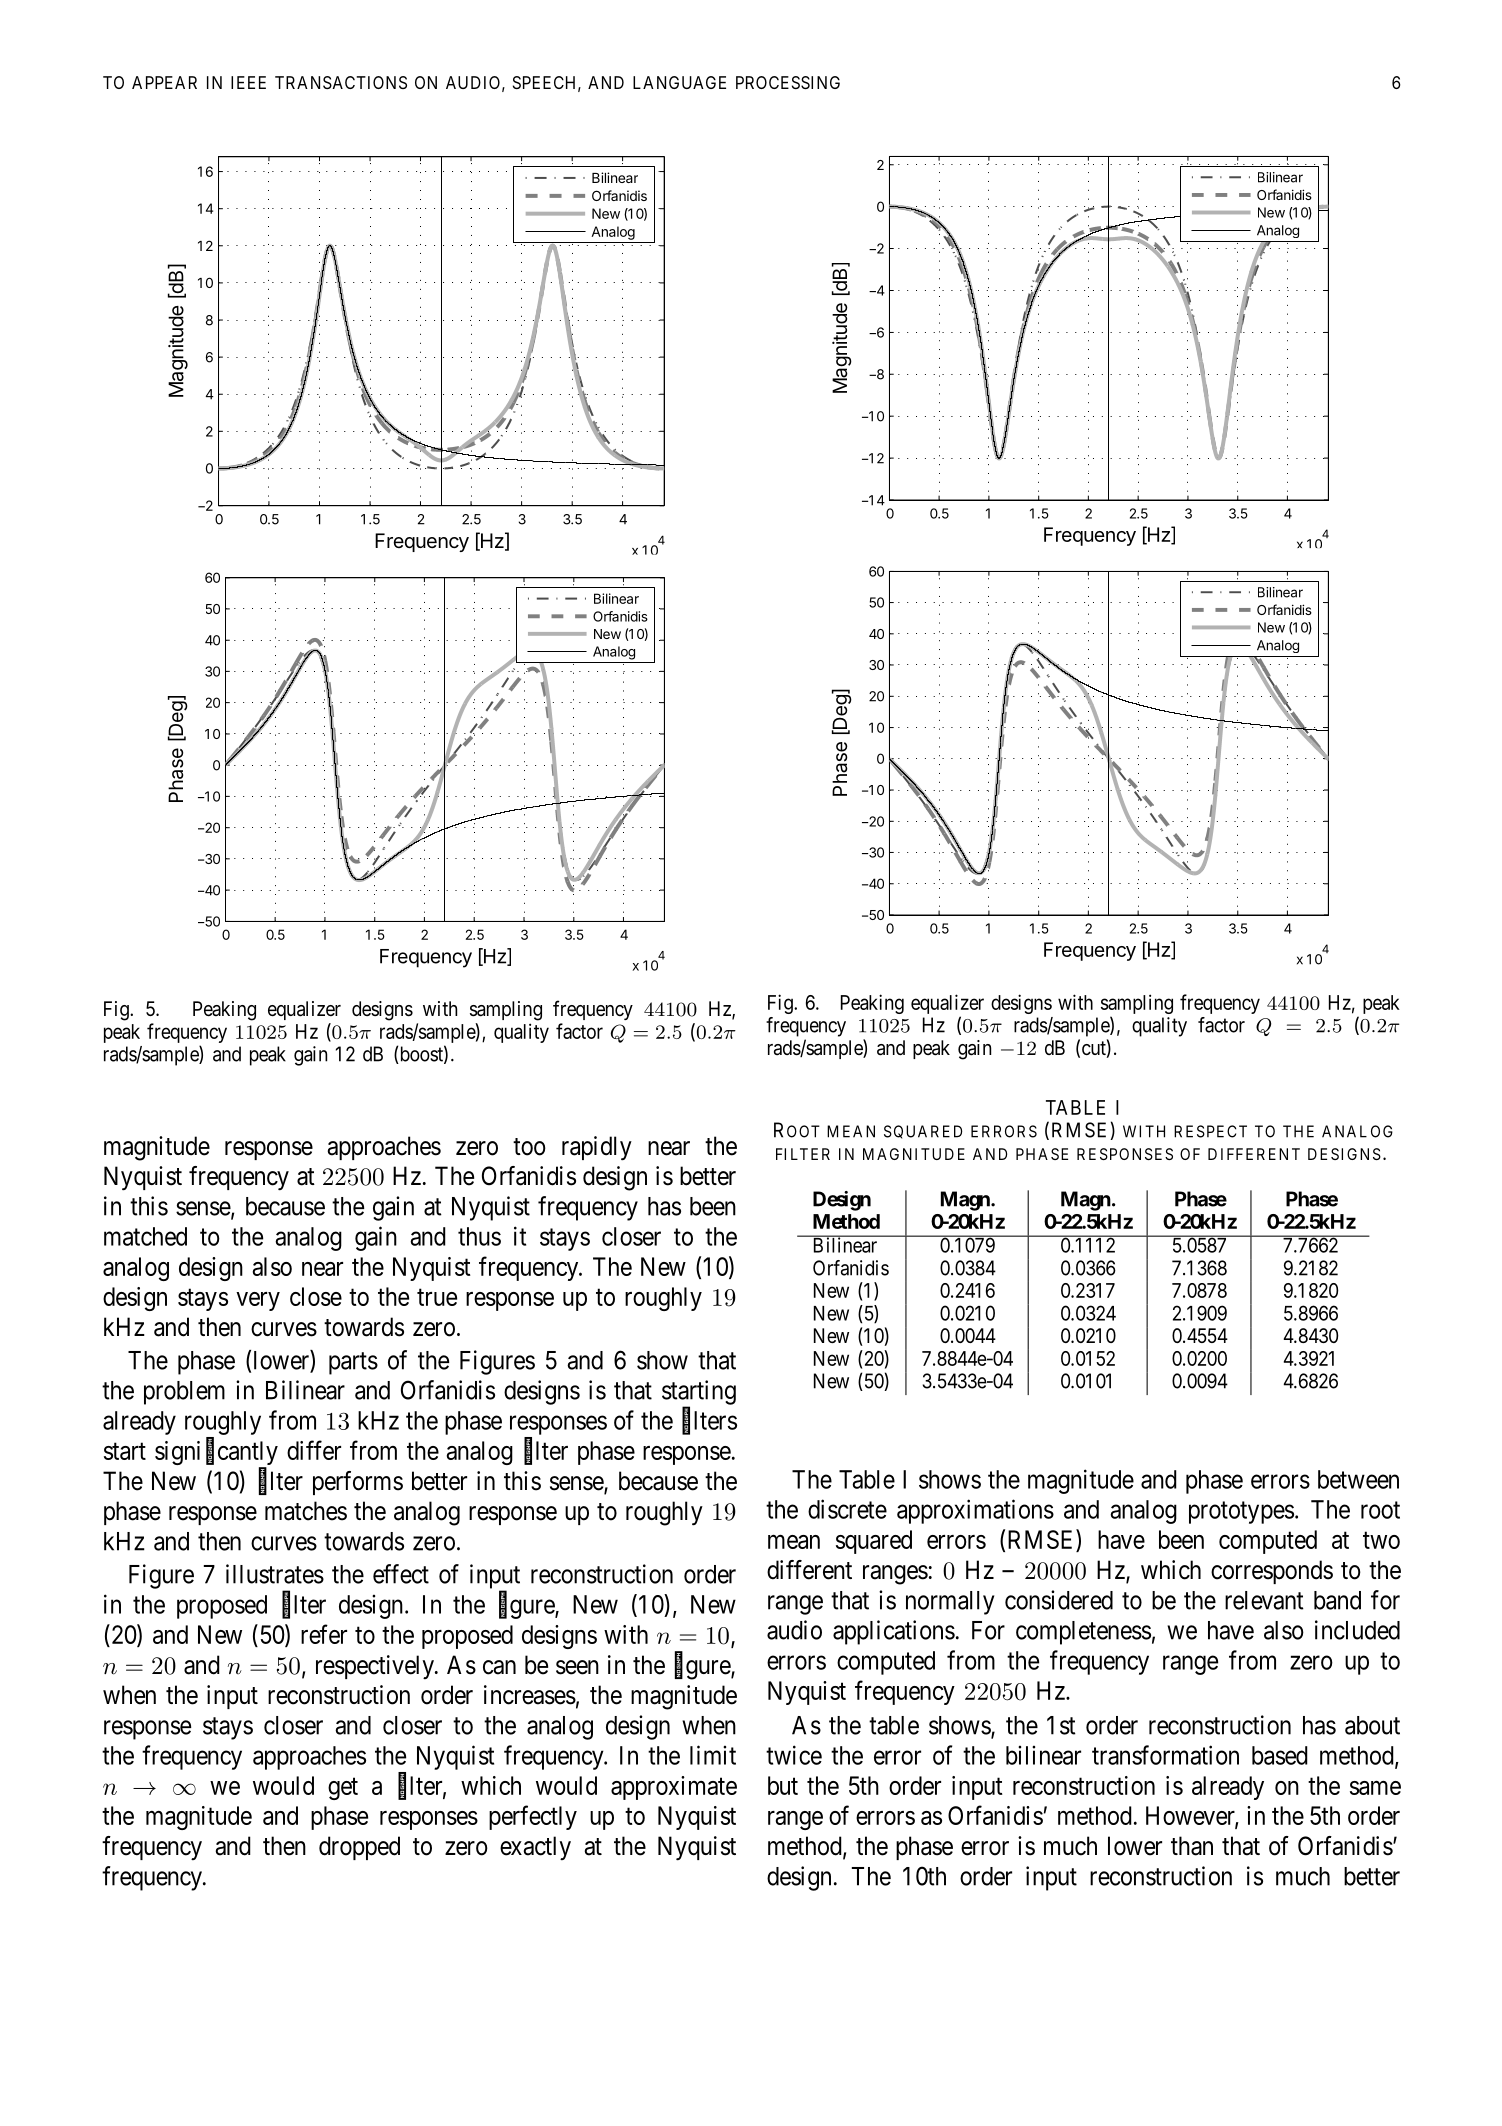 Image resolution: width=1502 pixels, height=2126 pixels. I want to click on thus, so click(479, 1236).
